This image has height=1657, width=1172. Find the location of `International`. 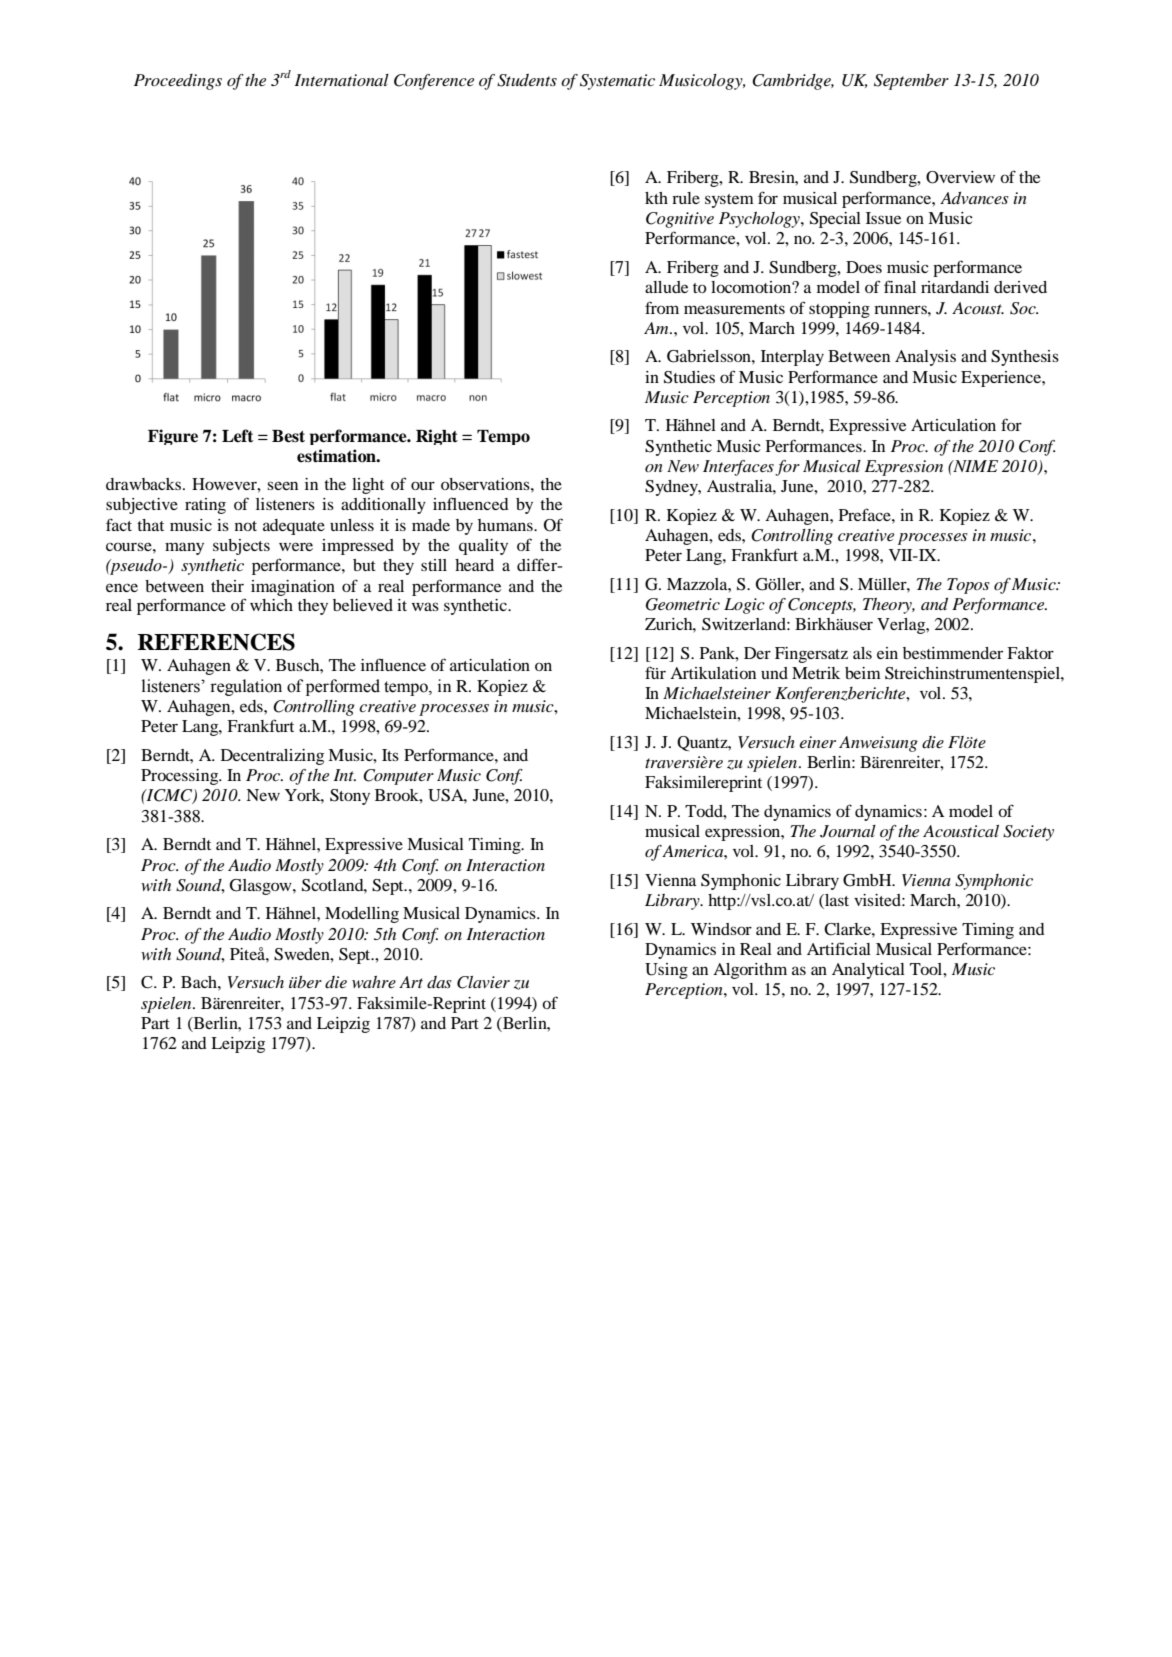

International is located at coordinates (341, 80).
